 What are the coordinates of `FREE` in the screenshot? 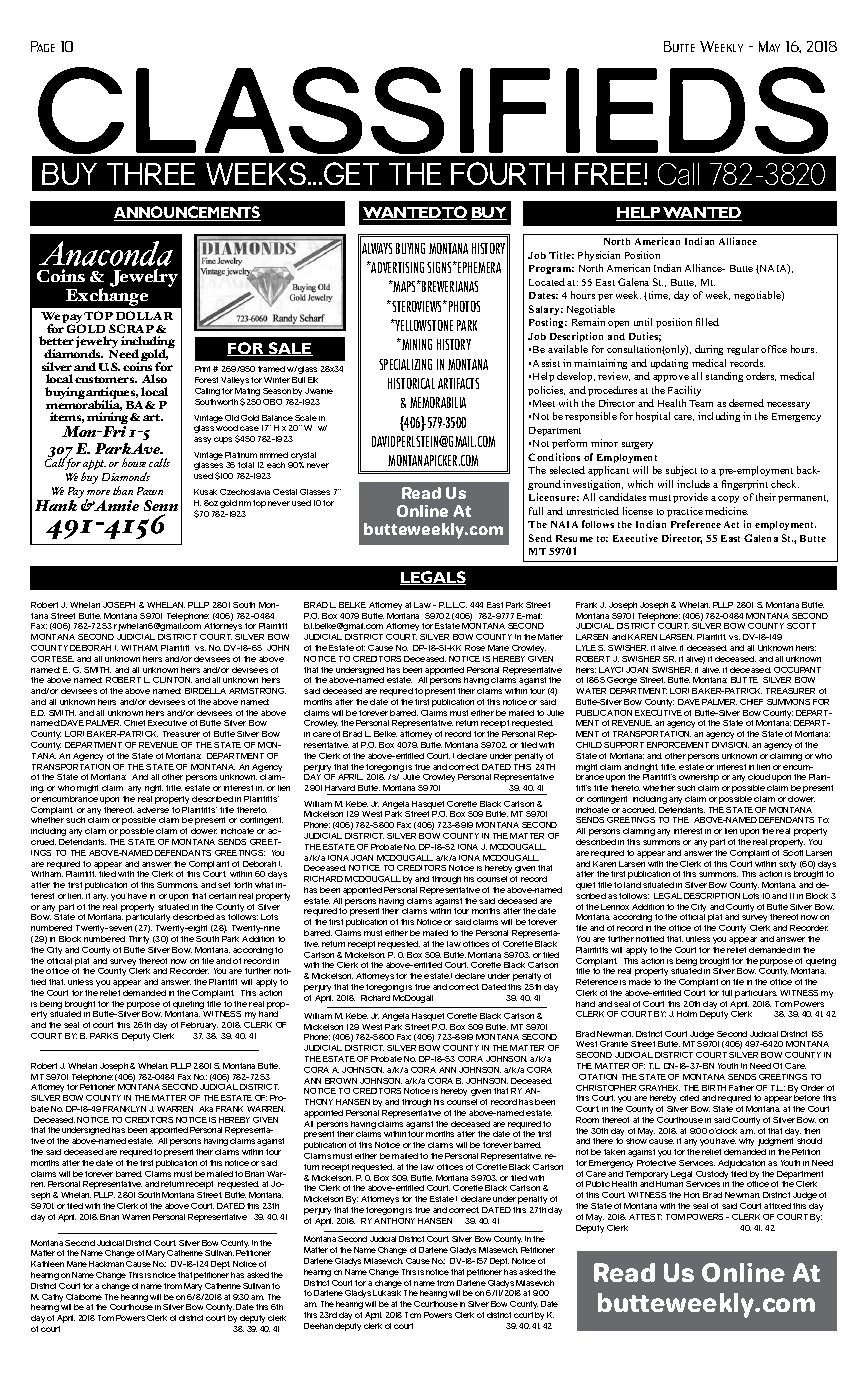 It's located at (610, 174).
